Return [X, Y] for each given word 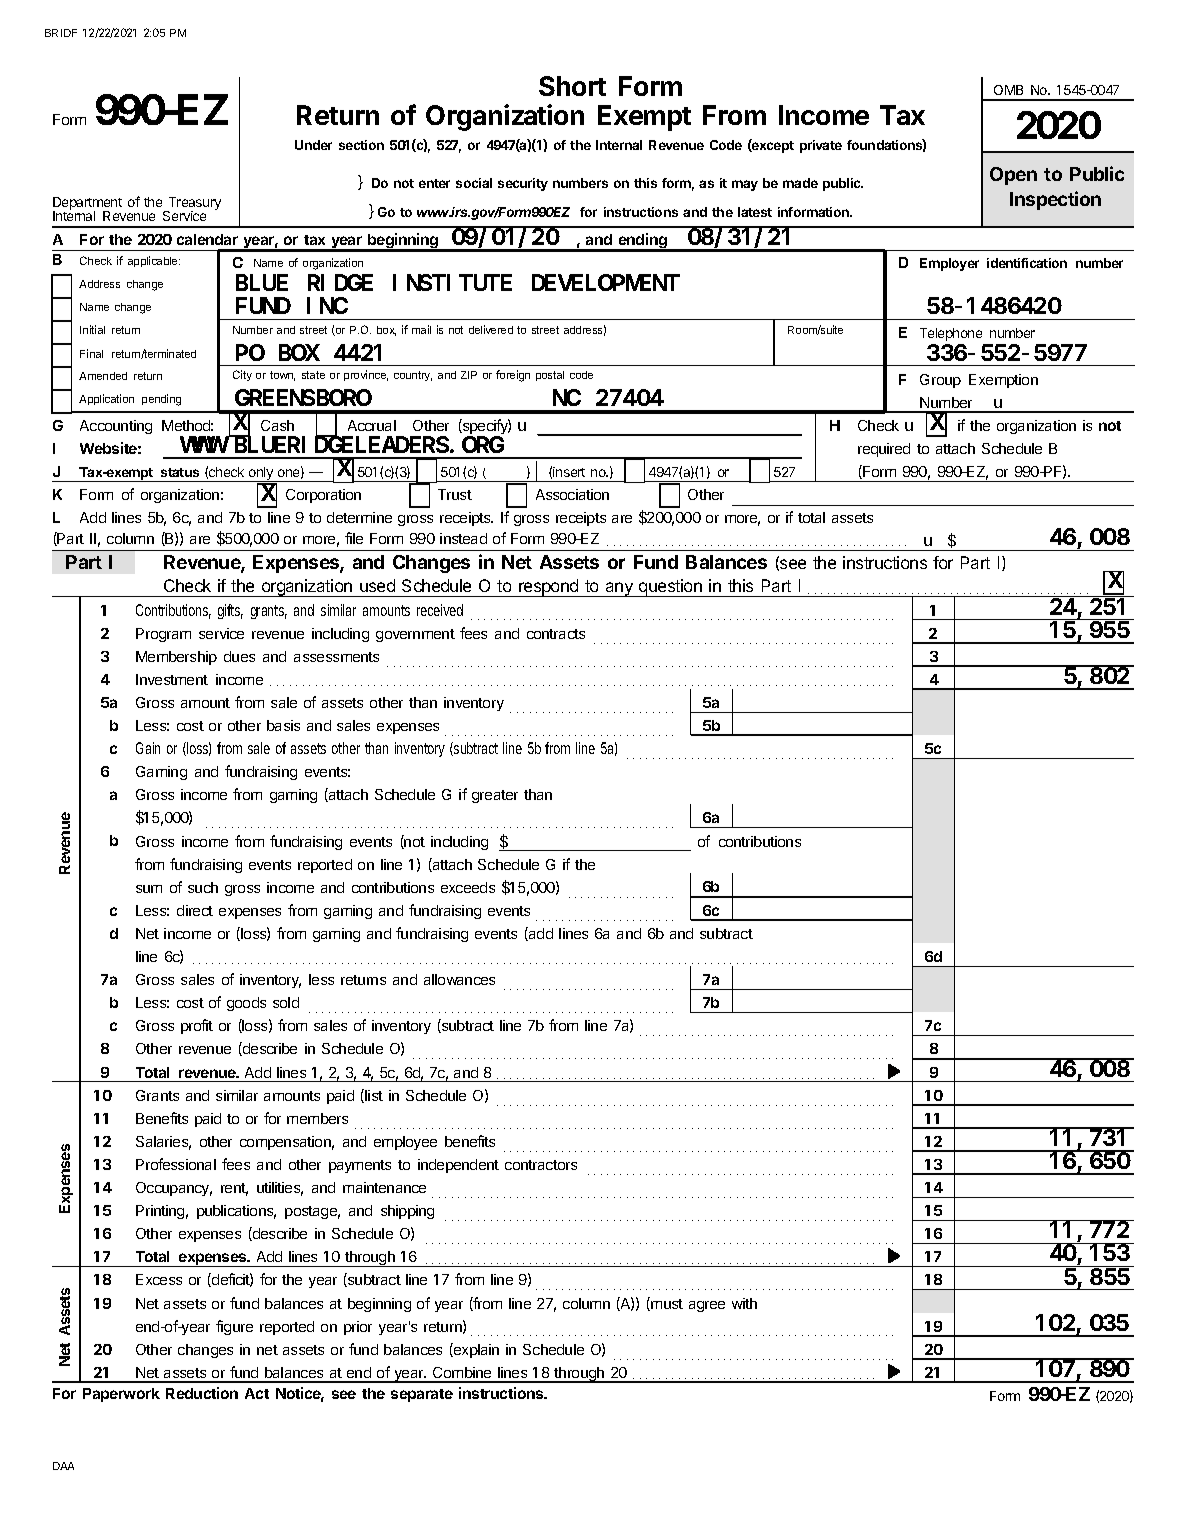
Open [1013, 176]
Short [572, 86]
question [670, 588]
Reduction [202, 1393]
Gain [148, 748]
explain [475, 1350]
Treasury [193, 205]
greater [495, 796]
